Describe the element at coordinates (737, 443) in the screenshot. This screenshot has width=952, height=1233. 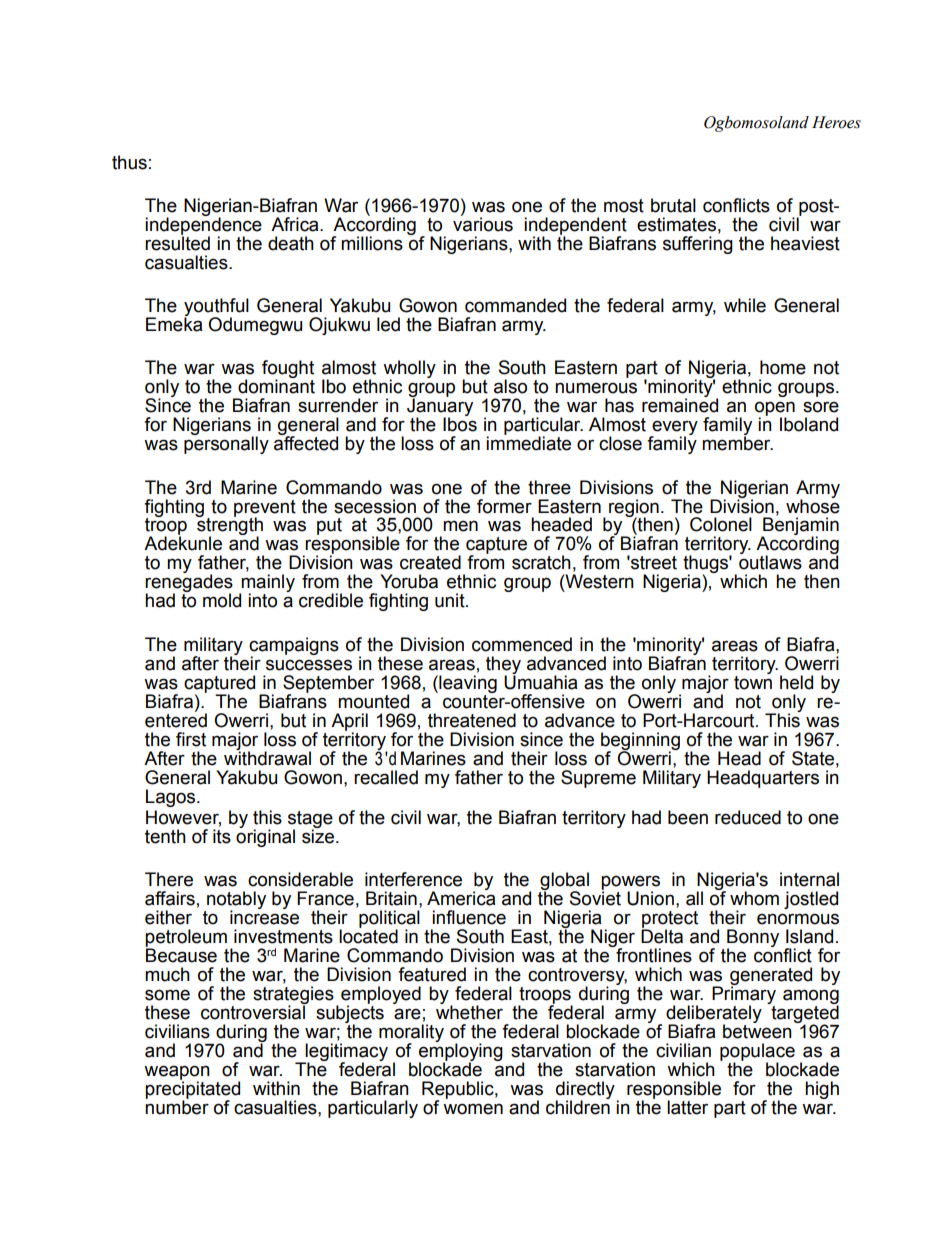
I see `member` at that location.
